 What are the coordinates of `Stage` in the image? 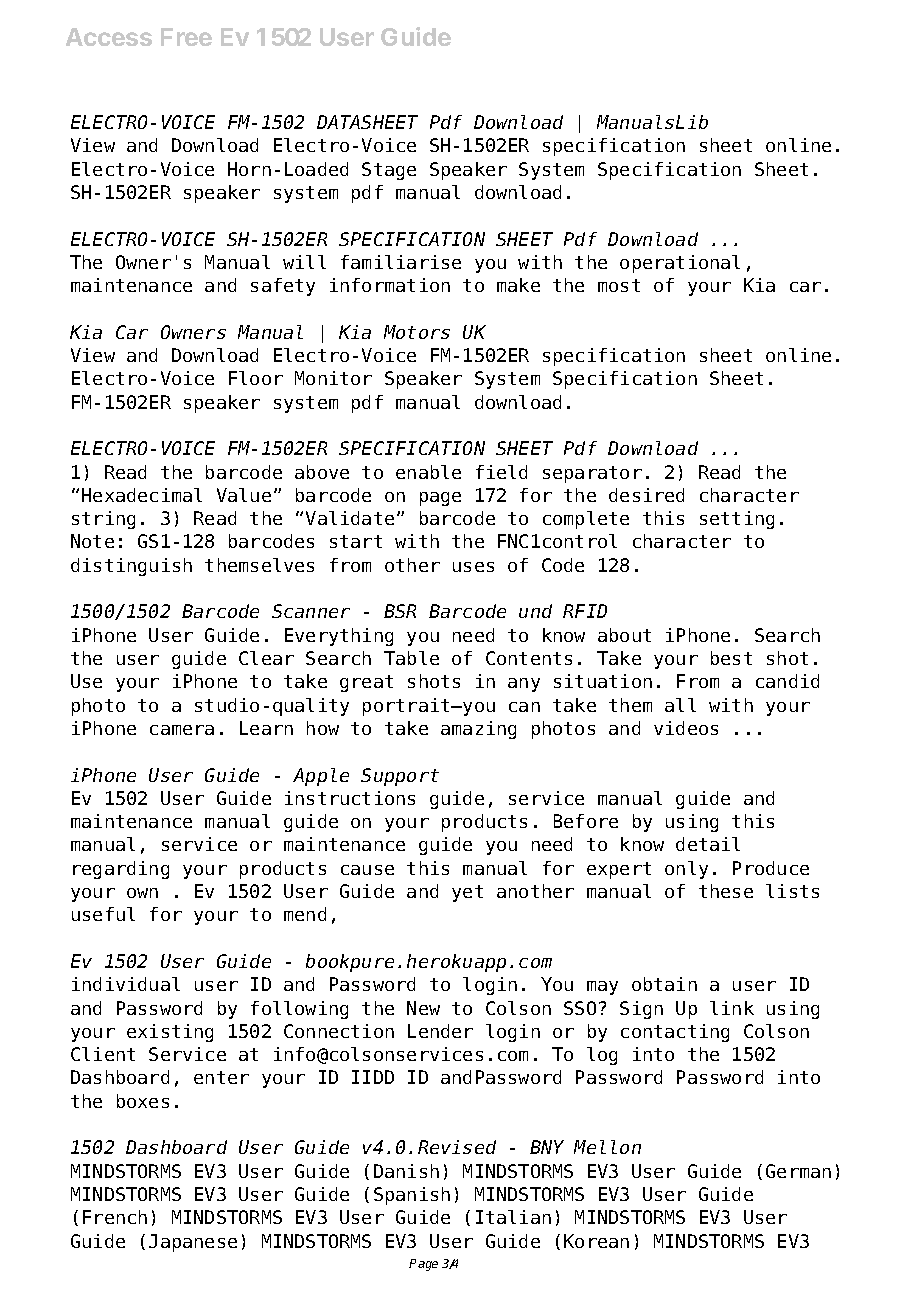 It's located at (389, 171).
